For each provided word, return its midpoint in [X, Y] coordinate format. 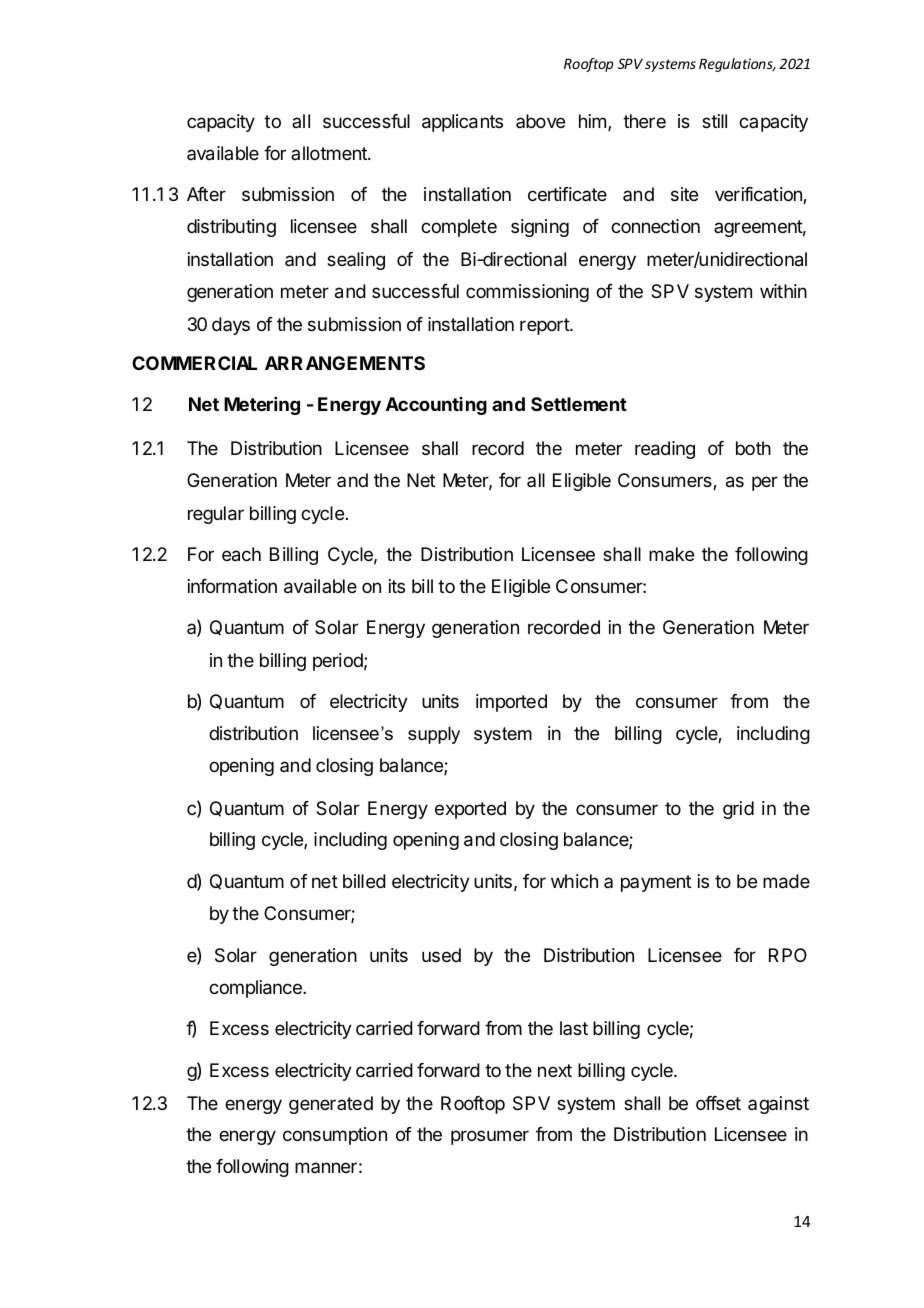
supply [434, 735]
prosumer [490, 1137]
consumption [335, 1136]
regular [216, 515]
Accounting [436, 406]
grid [738, 810]
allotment [330, 153]
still [714, 121]
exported [470, 810]
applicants [462, 123]
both [753, 448]
